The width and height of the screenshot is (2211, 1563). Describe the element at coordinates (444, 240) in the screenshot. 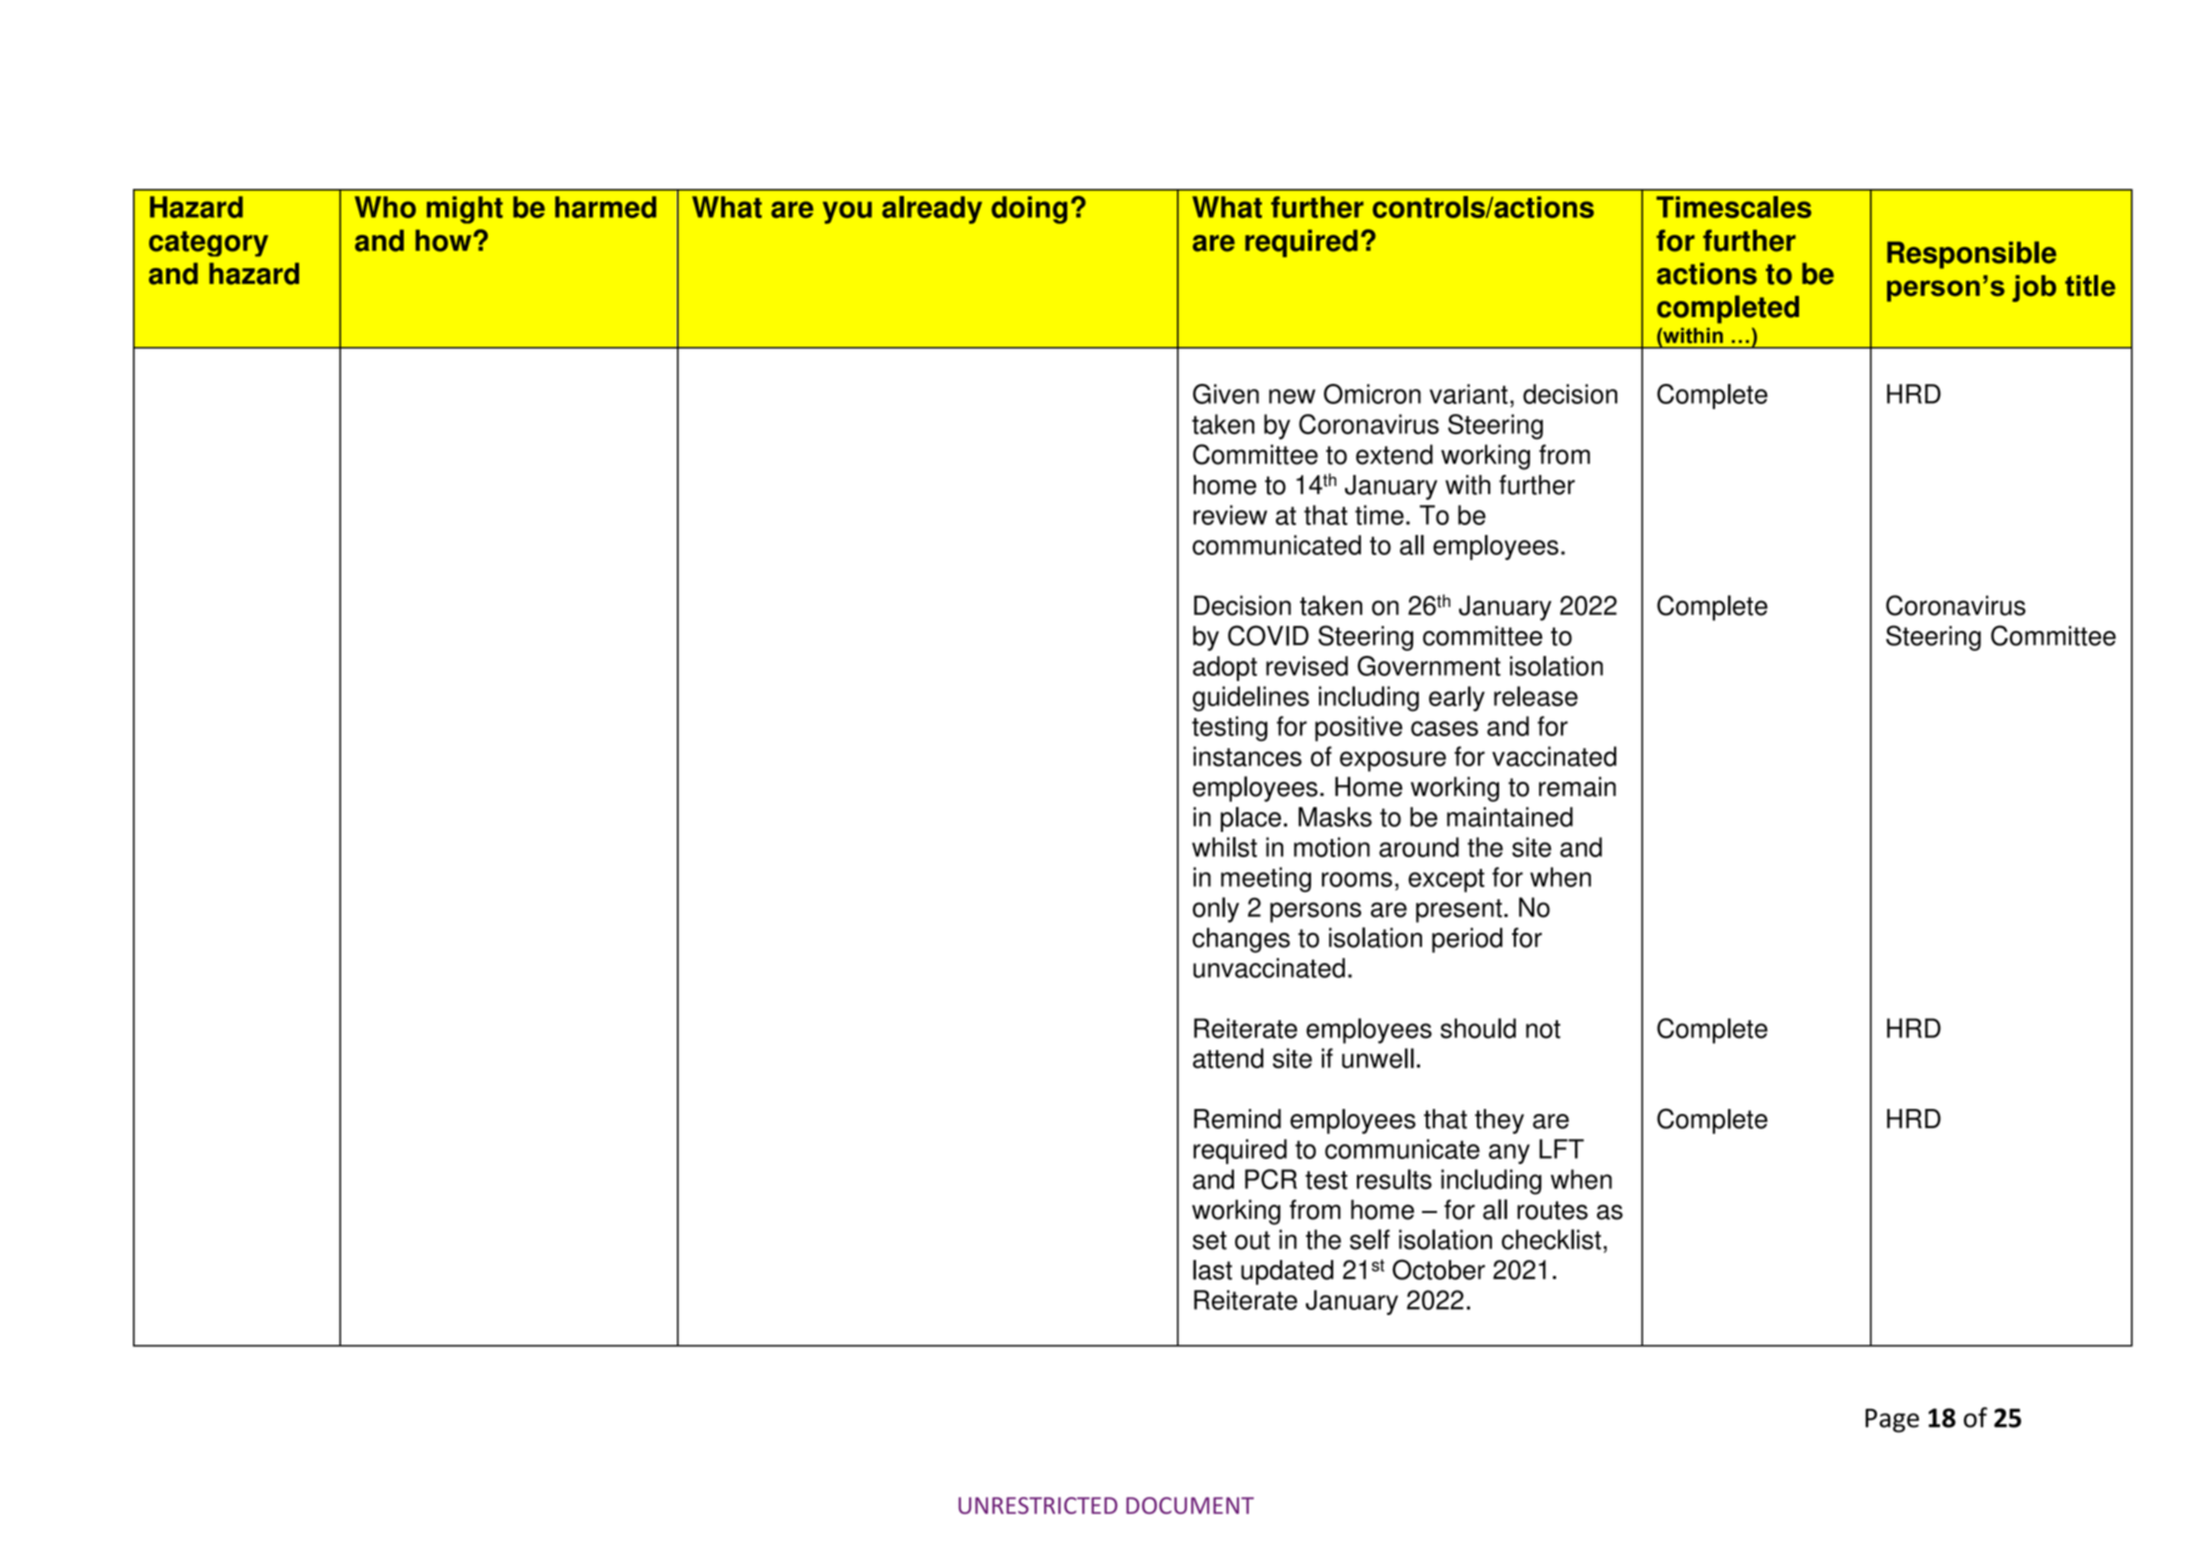

I see `how` at that location.
